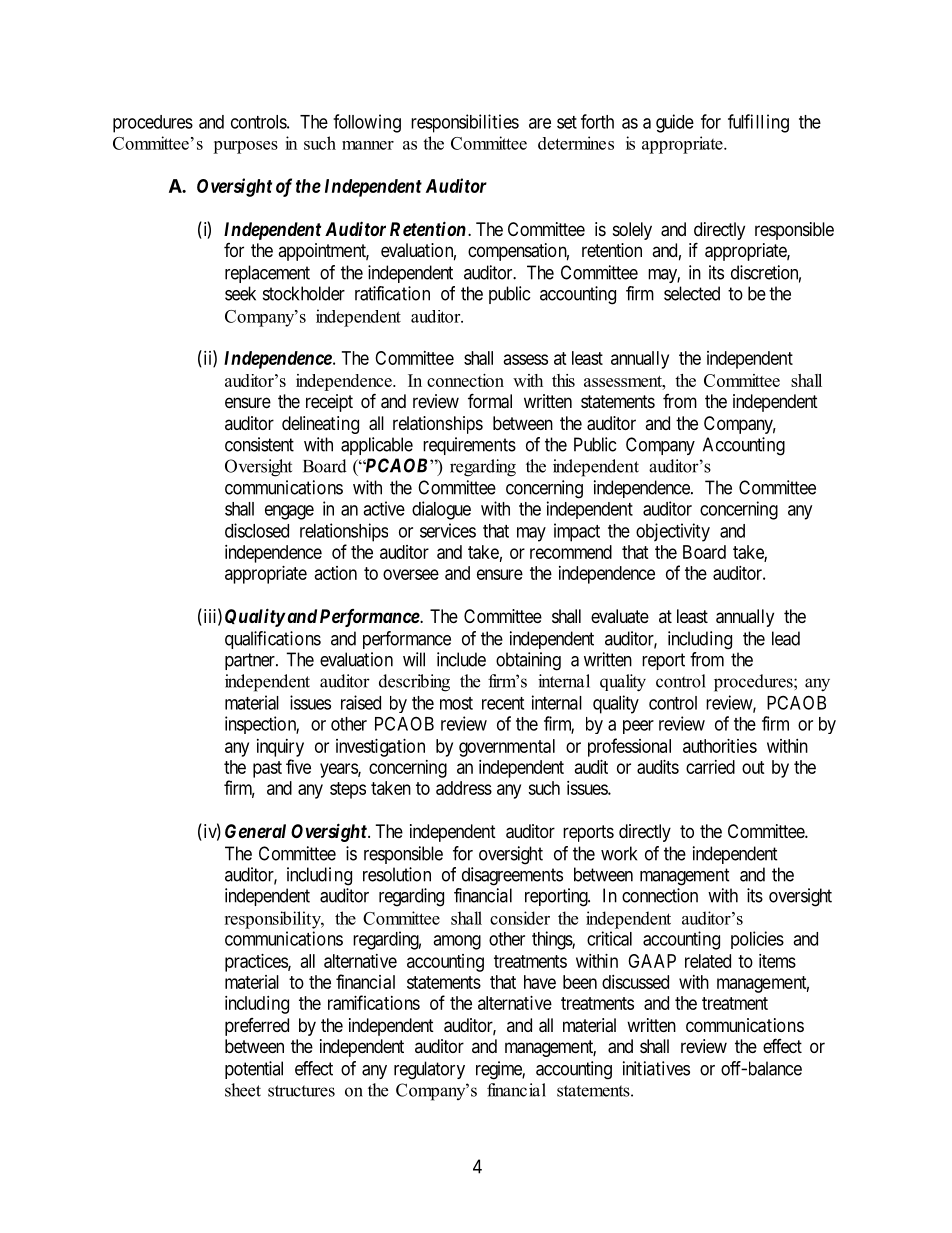  Describe the element at coordinates (528, 661) in the screenshot. I see `obtaining` at that location.
